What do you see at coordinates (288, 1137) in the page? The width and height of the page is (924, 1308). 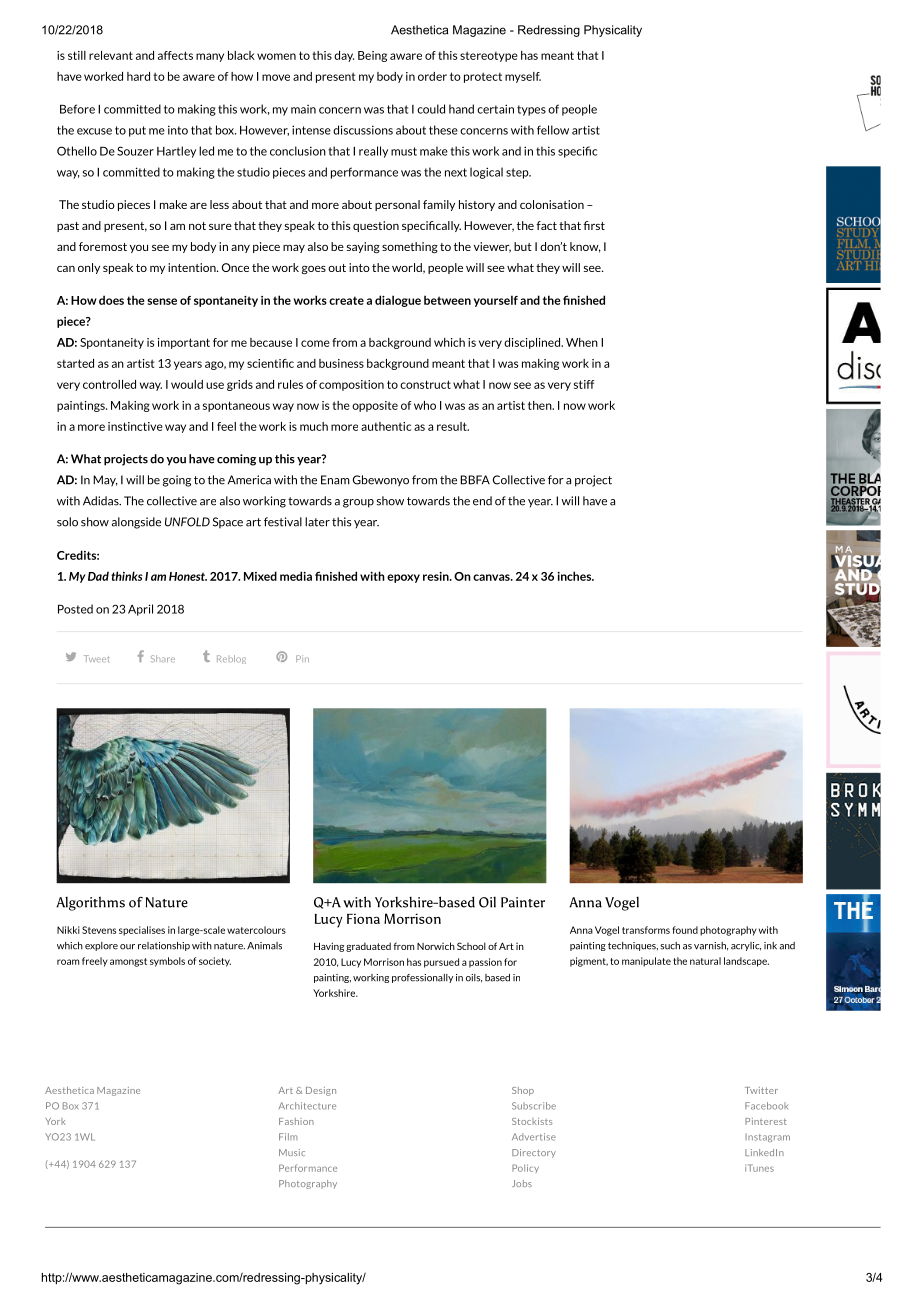 I see `Film` at bounding box center [288, 1137].
